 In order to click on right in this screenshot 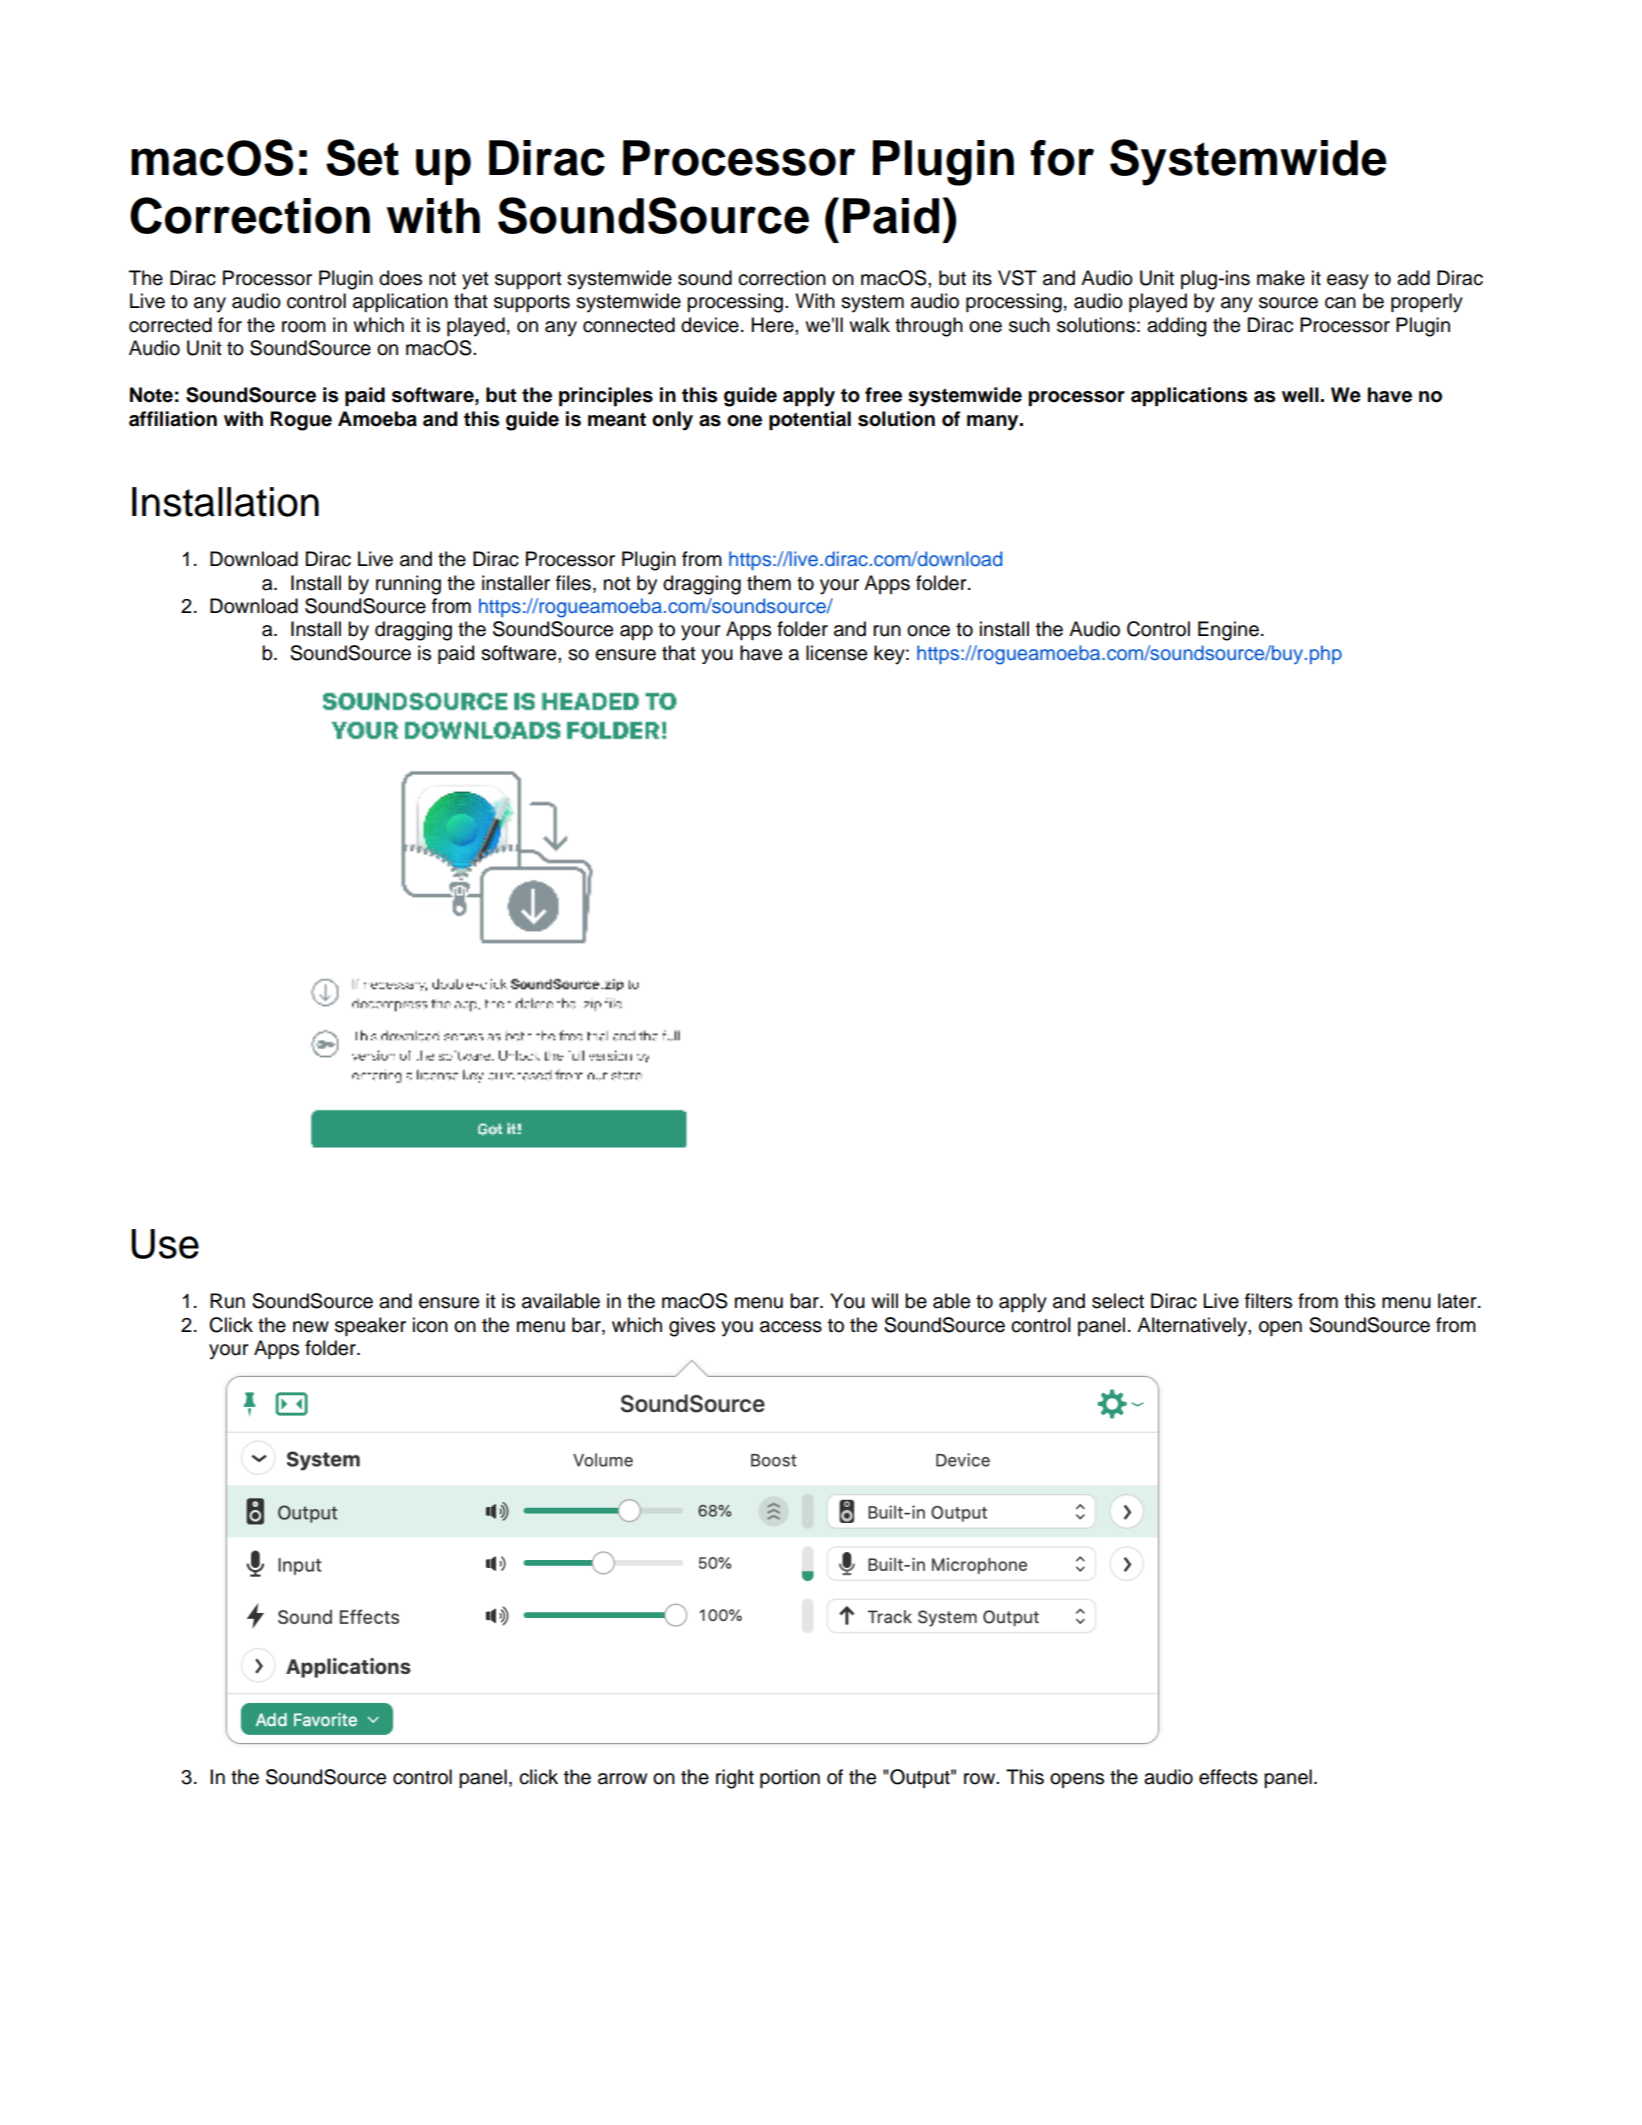, I will do `click(735, 1779)`.
